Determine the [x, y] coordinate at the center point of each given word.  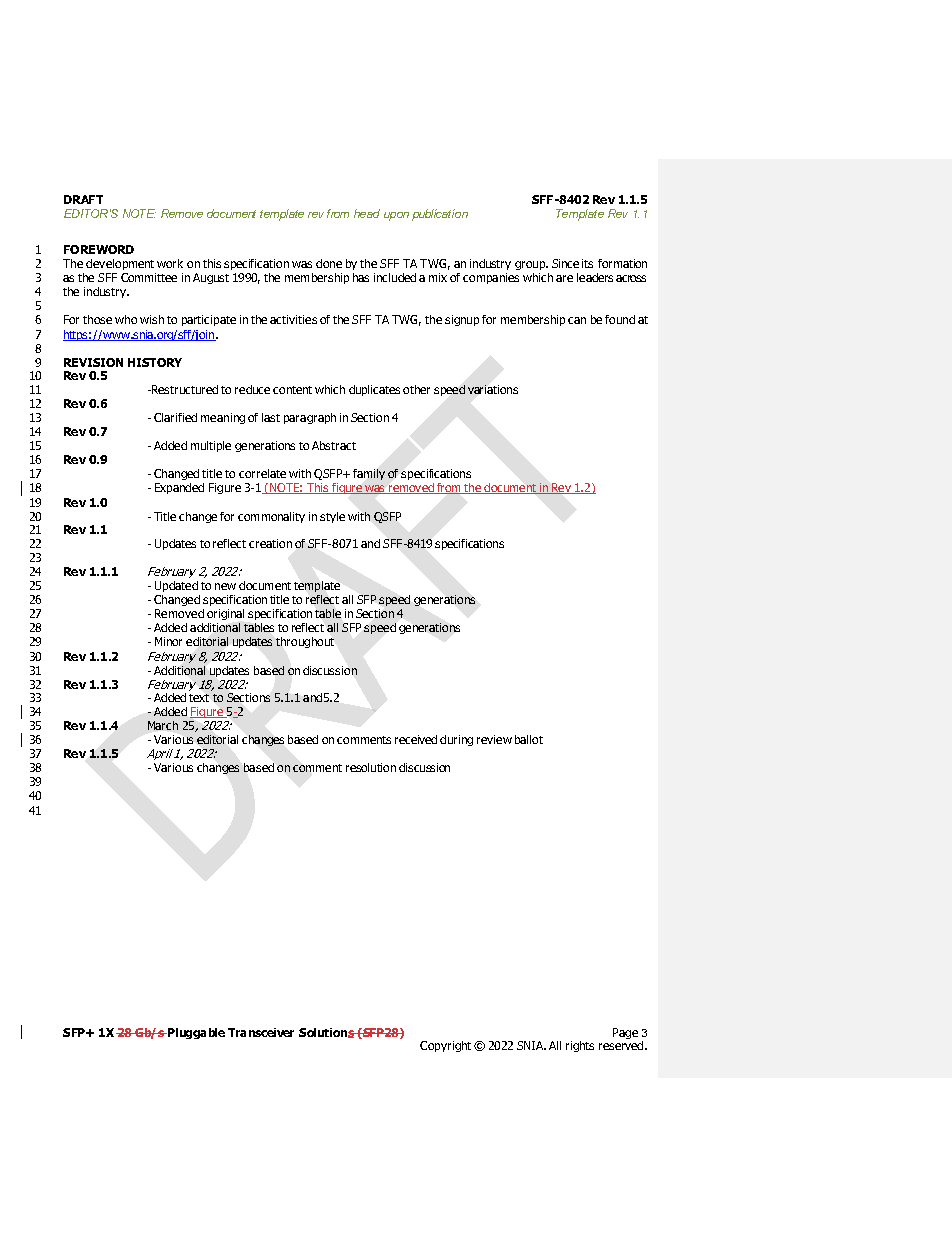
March [163, 725]
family [369, 474]
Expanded [179, 488]
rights [580, 1046]
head [367, 213]
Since [565, 263]
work [170, 263]
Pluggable [195, 1033]
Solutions [327, 1033]
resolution [371, 767]
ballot [529, 739]
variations [493, 389]
